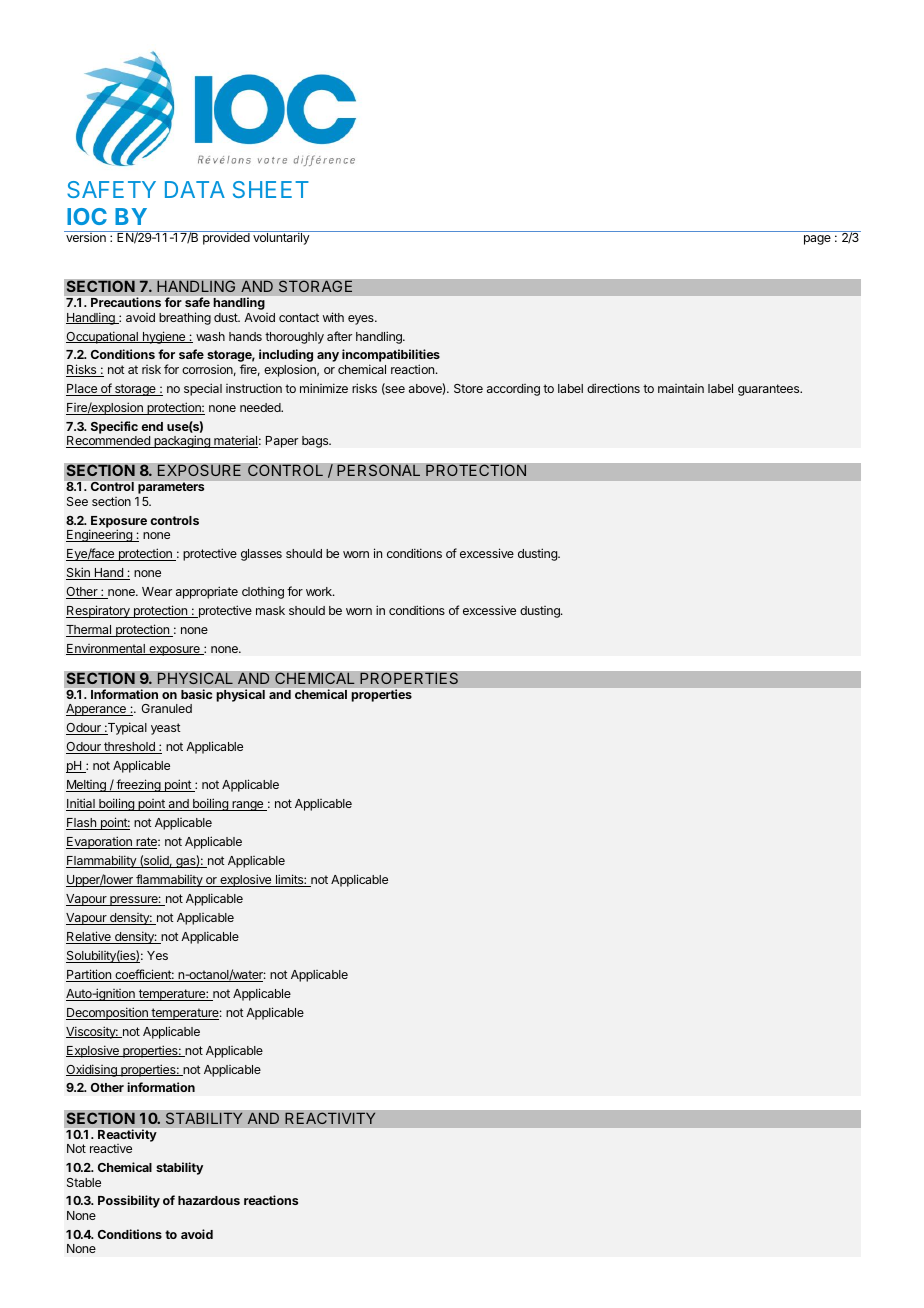 The width and height of the screenshot is (924, 1308). Describe the element at coordinates (111, 1148) in the screenshot. I see `reactive` at that location.
